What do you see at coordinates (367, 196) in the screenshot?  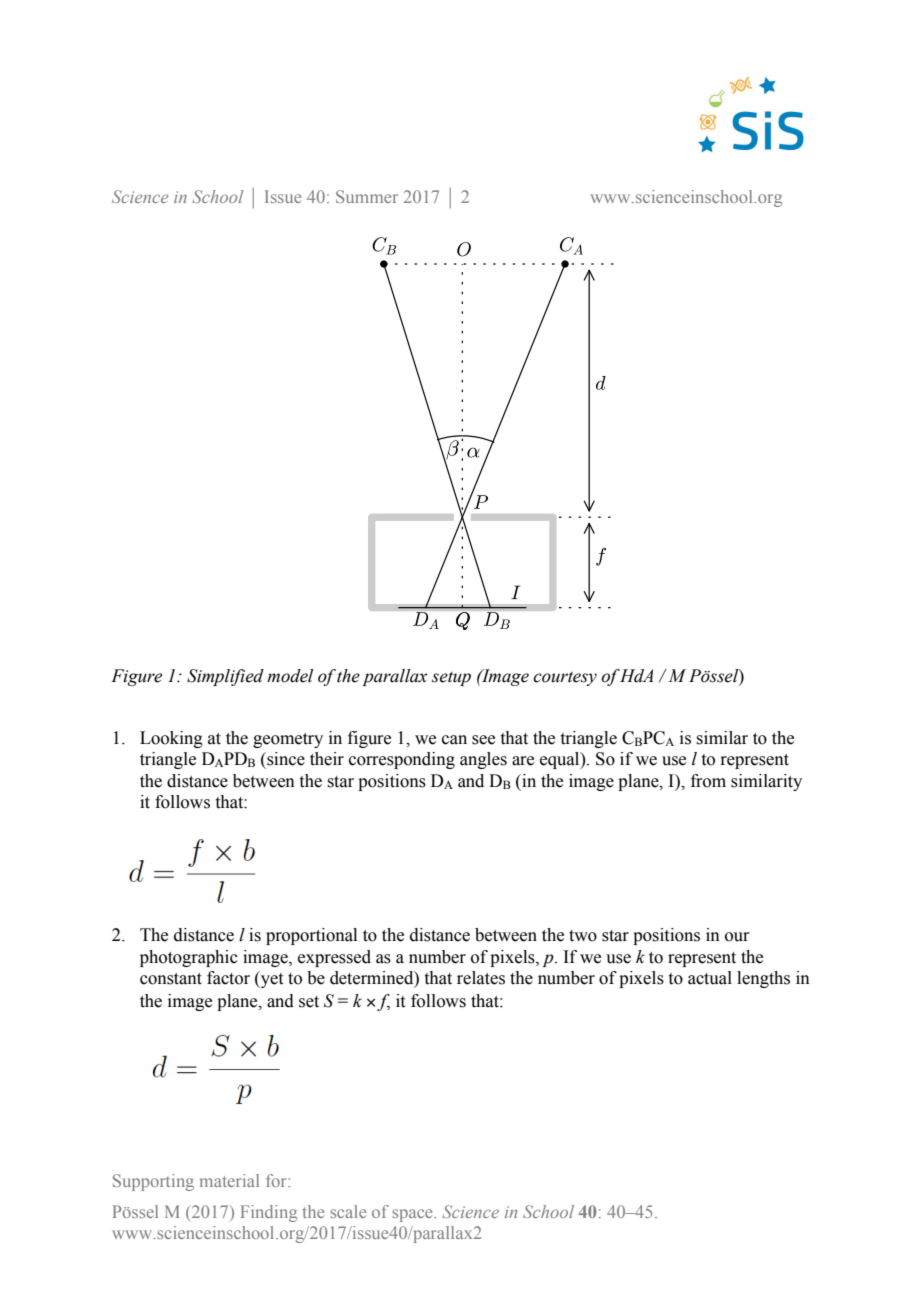 I see `Summer` at bounding box center [367, 196].
